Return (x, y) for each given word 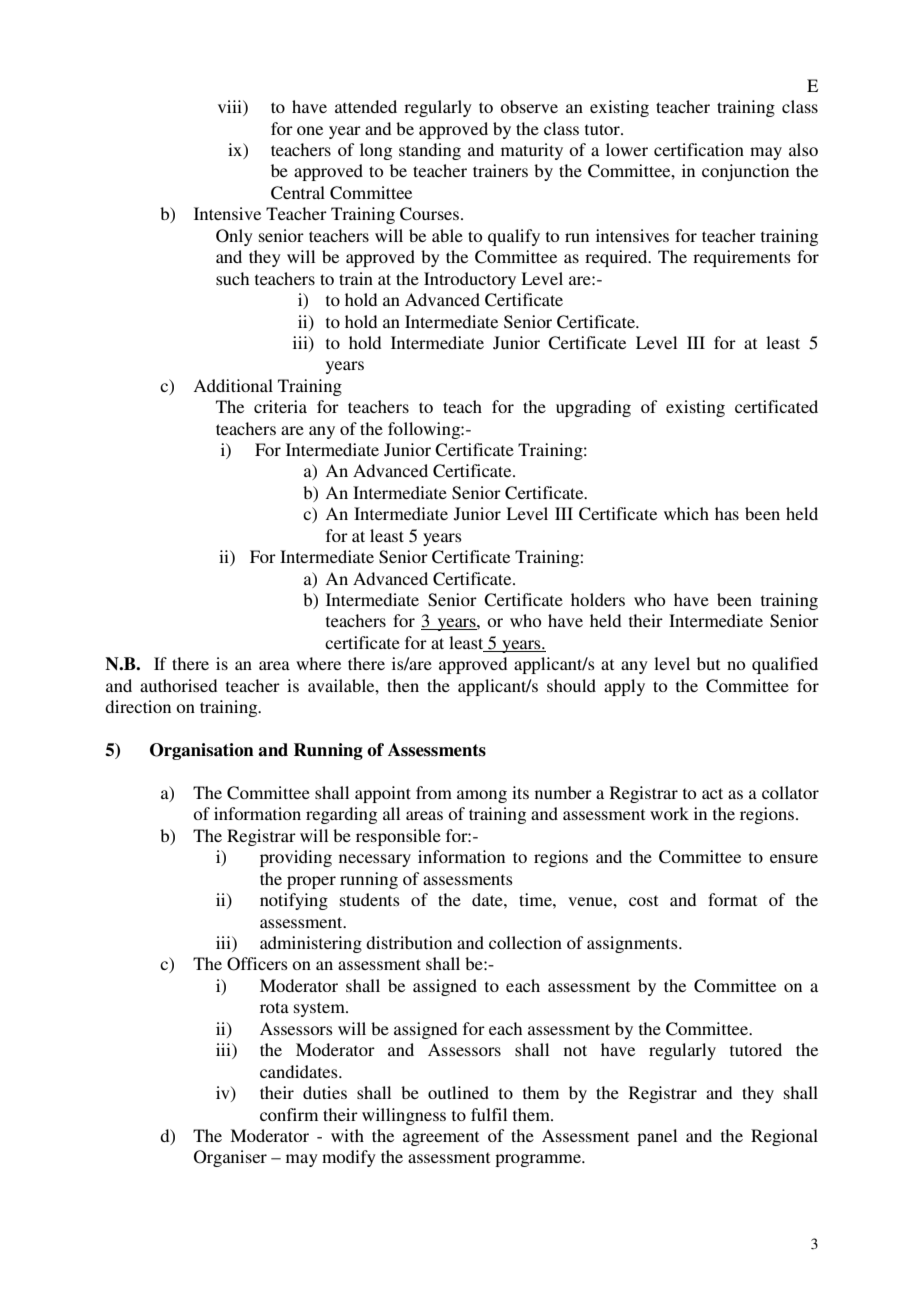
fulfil (489, 1114)
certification (699, 149)
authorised (178, 685)
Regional (784, 1137)
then (403, 685)
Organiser (230, 1158)
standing (430, 151)
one (310, 130)
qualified (785, 665)
